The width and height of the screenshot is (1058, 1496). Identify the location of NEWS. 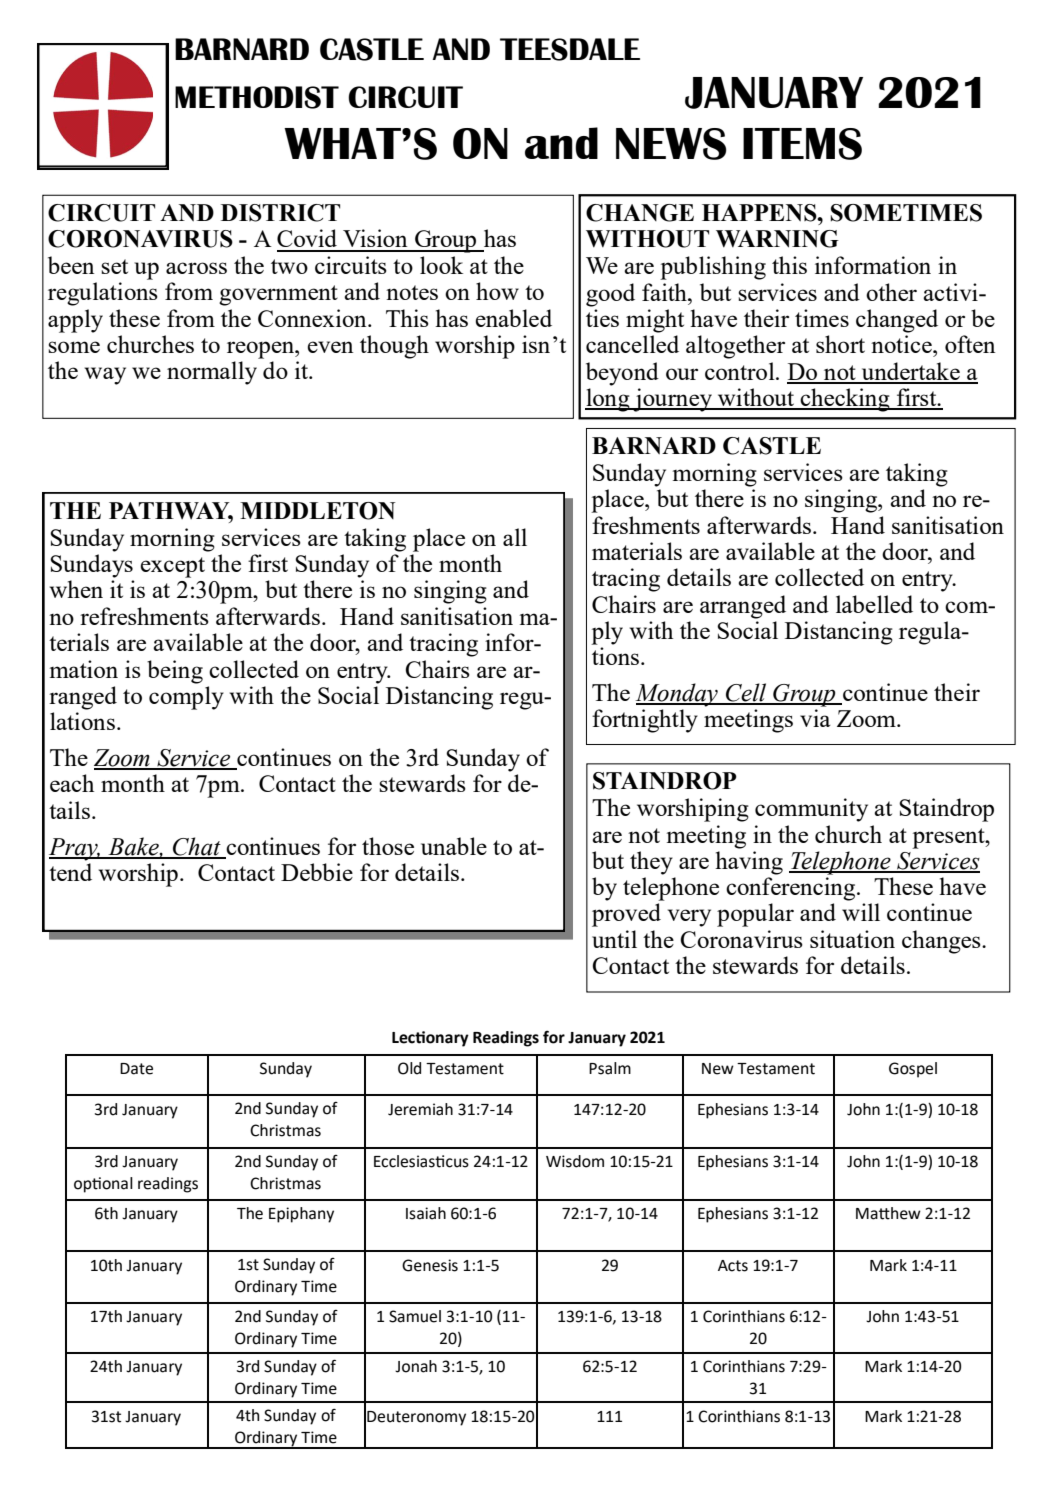
(671, 144).
